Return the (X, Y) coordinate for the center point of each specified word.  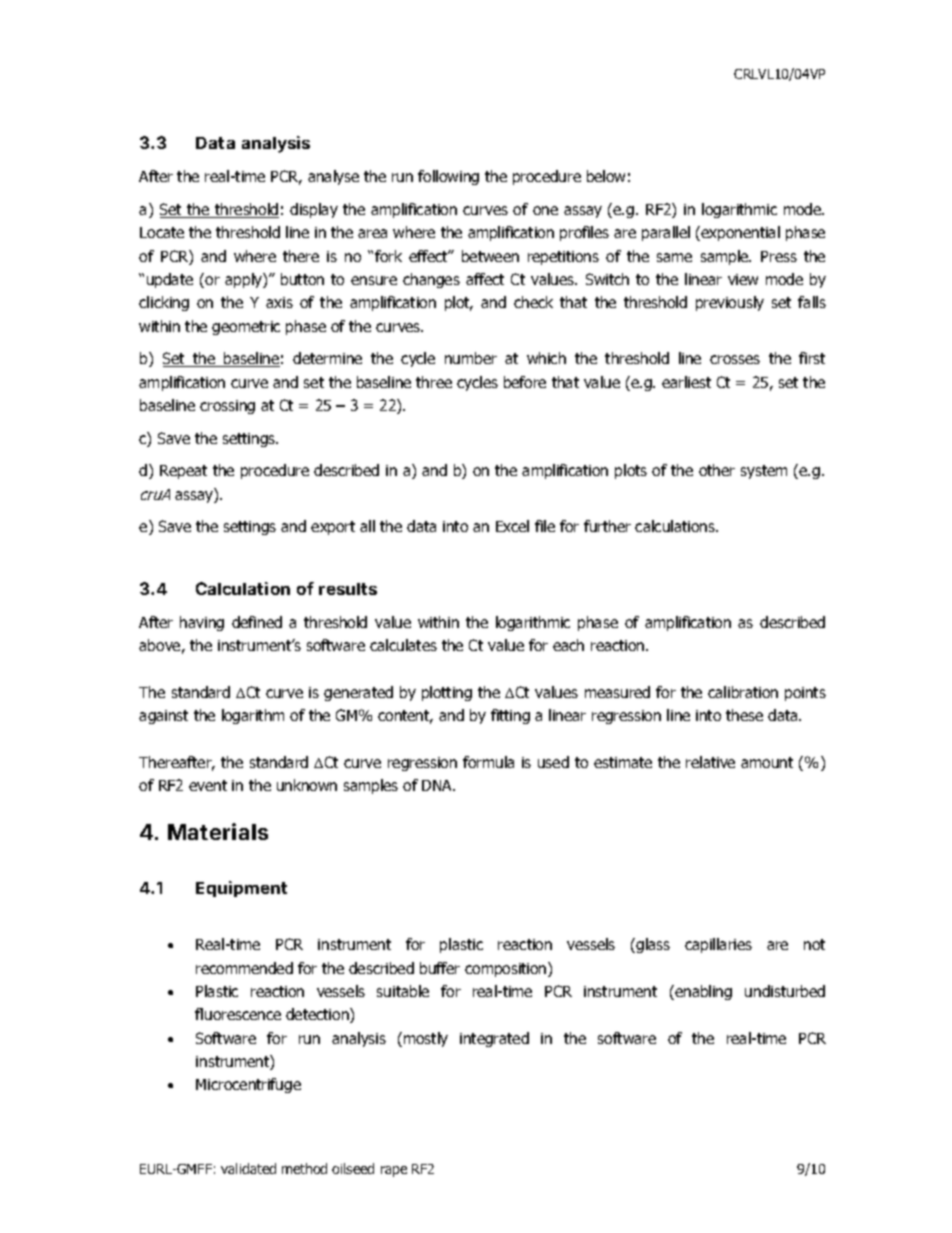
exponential (740, 233)
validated (248, 1168)
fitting (510, 716)
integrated (494, 1039)
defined (257, 622)
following (448, 177)
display (314, 210)
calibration (743, 692)
